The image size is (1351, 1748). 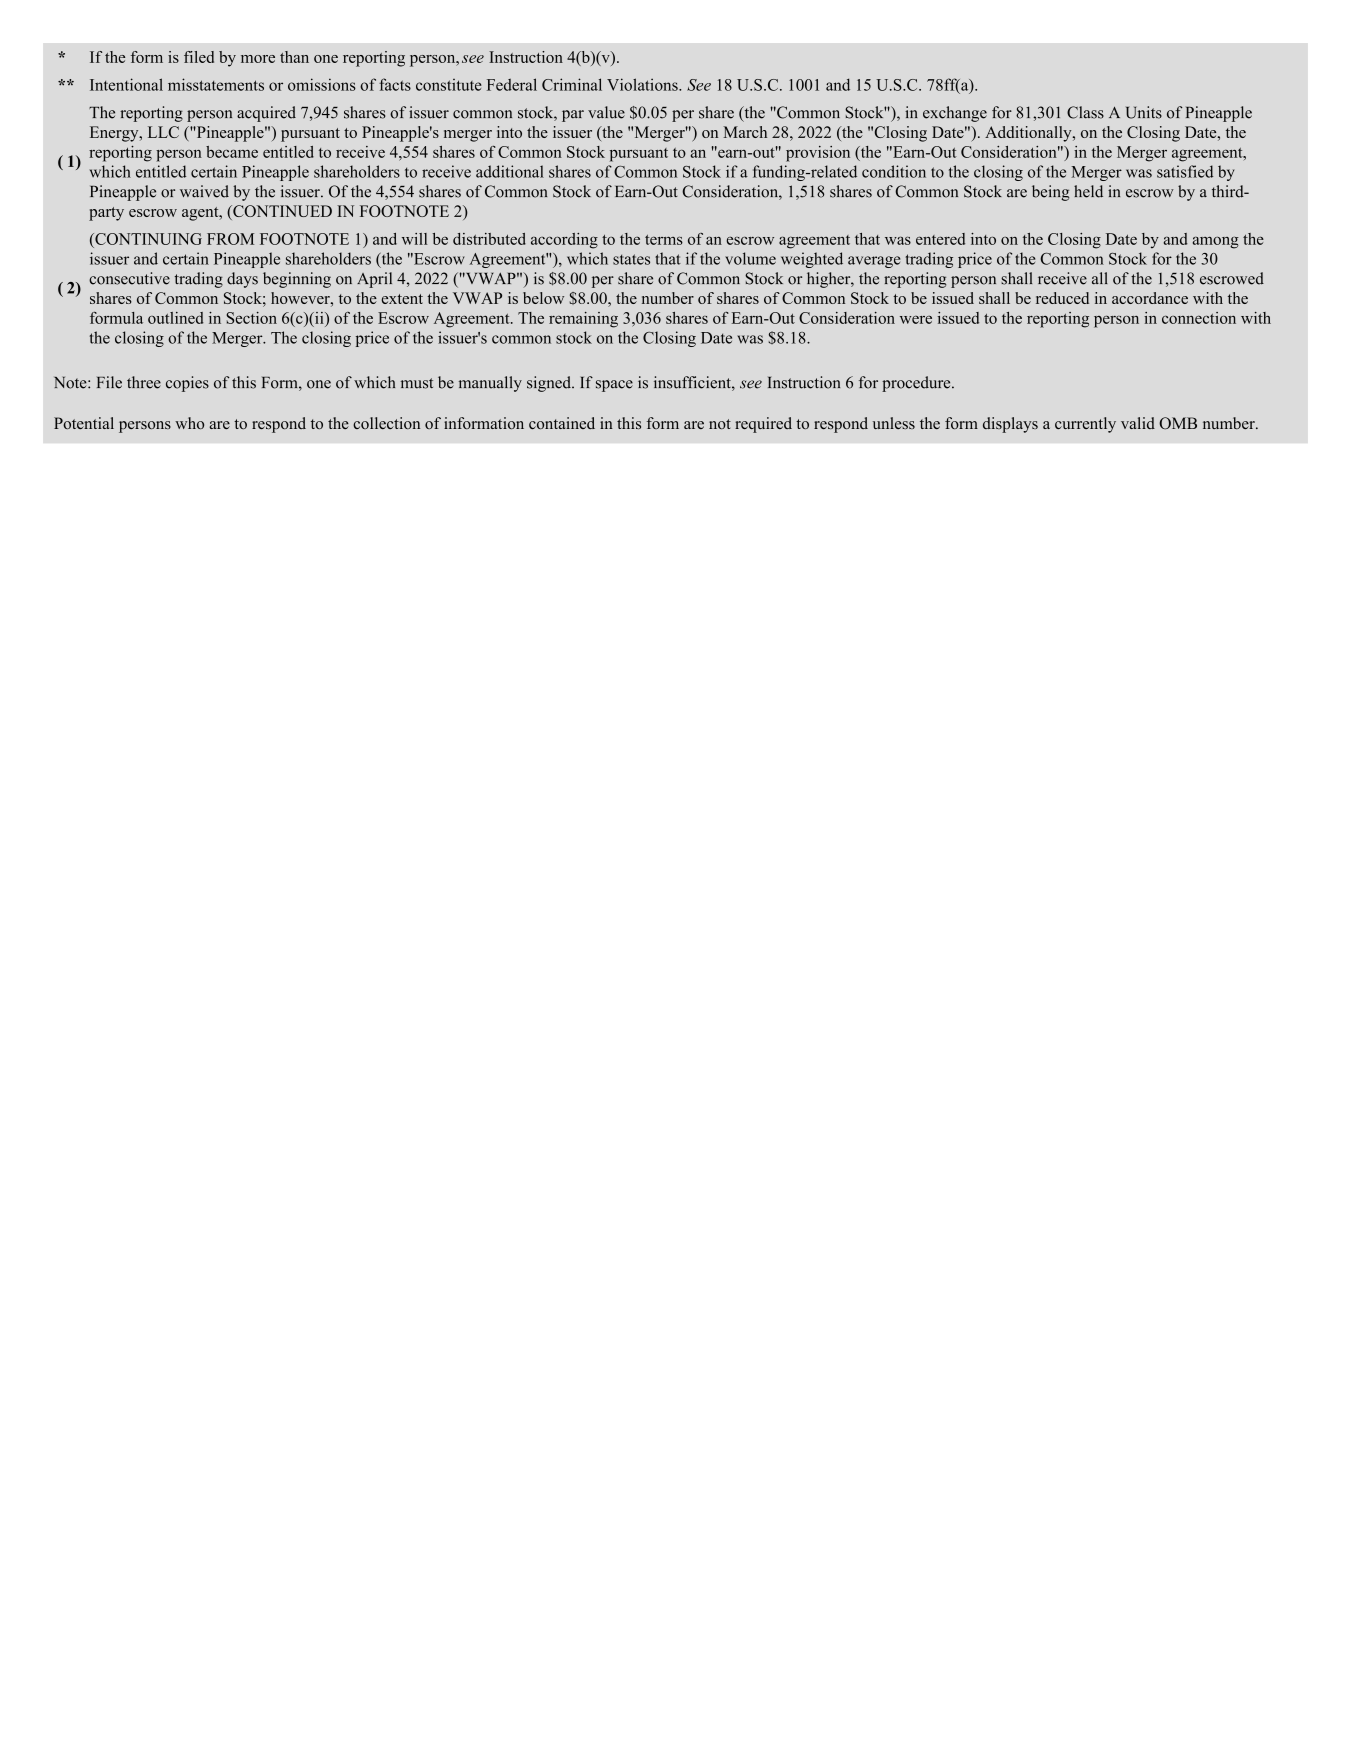 What do you see at coordinates (1185, 171) in the page?
I see `satisfied` at bounding box center [1185, 171].
